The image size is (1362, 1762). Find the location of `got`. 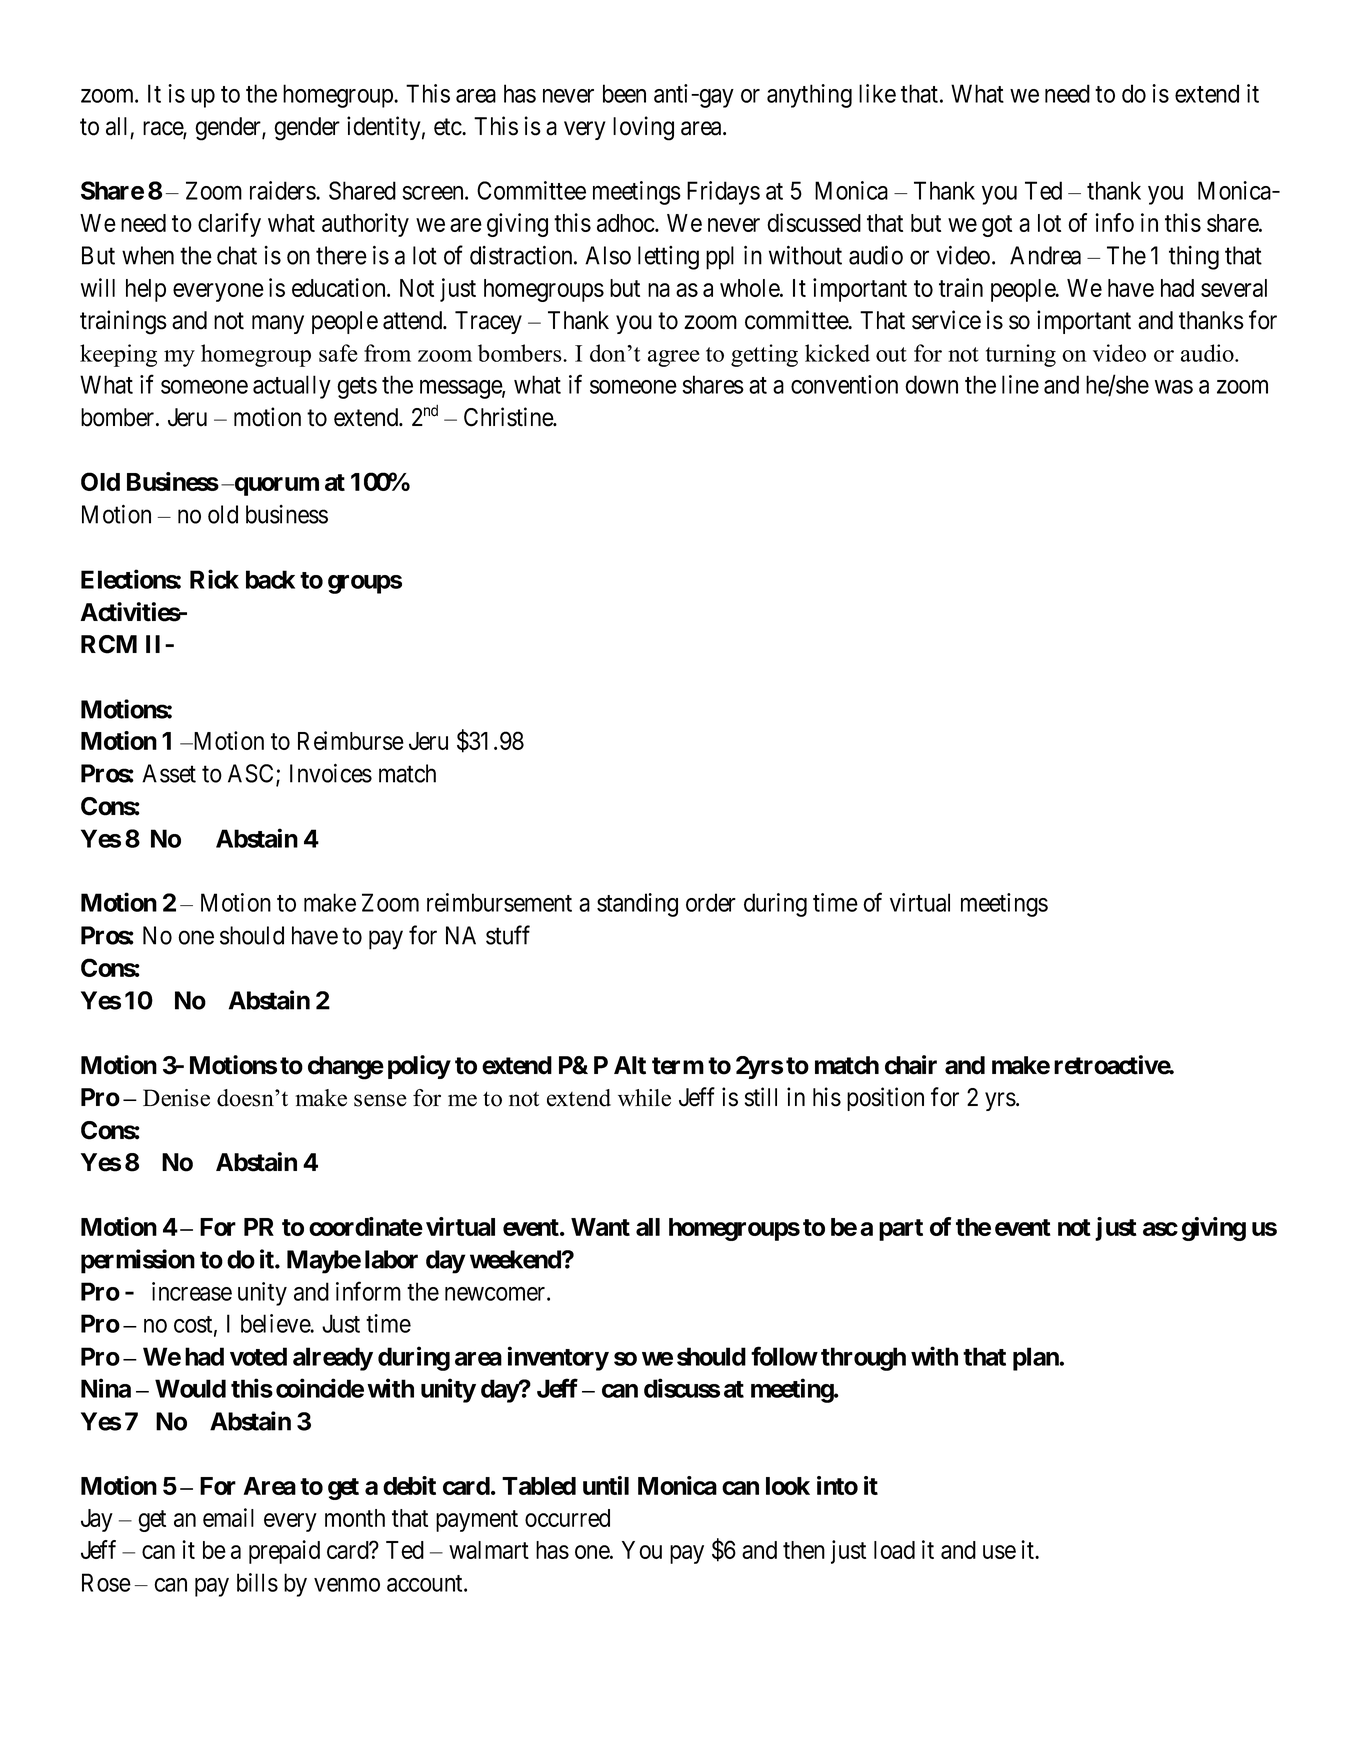

got is located at coordinates (997, 226).
